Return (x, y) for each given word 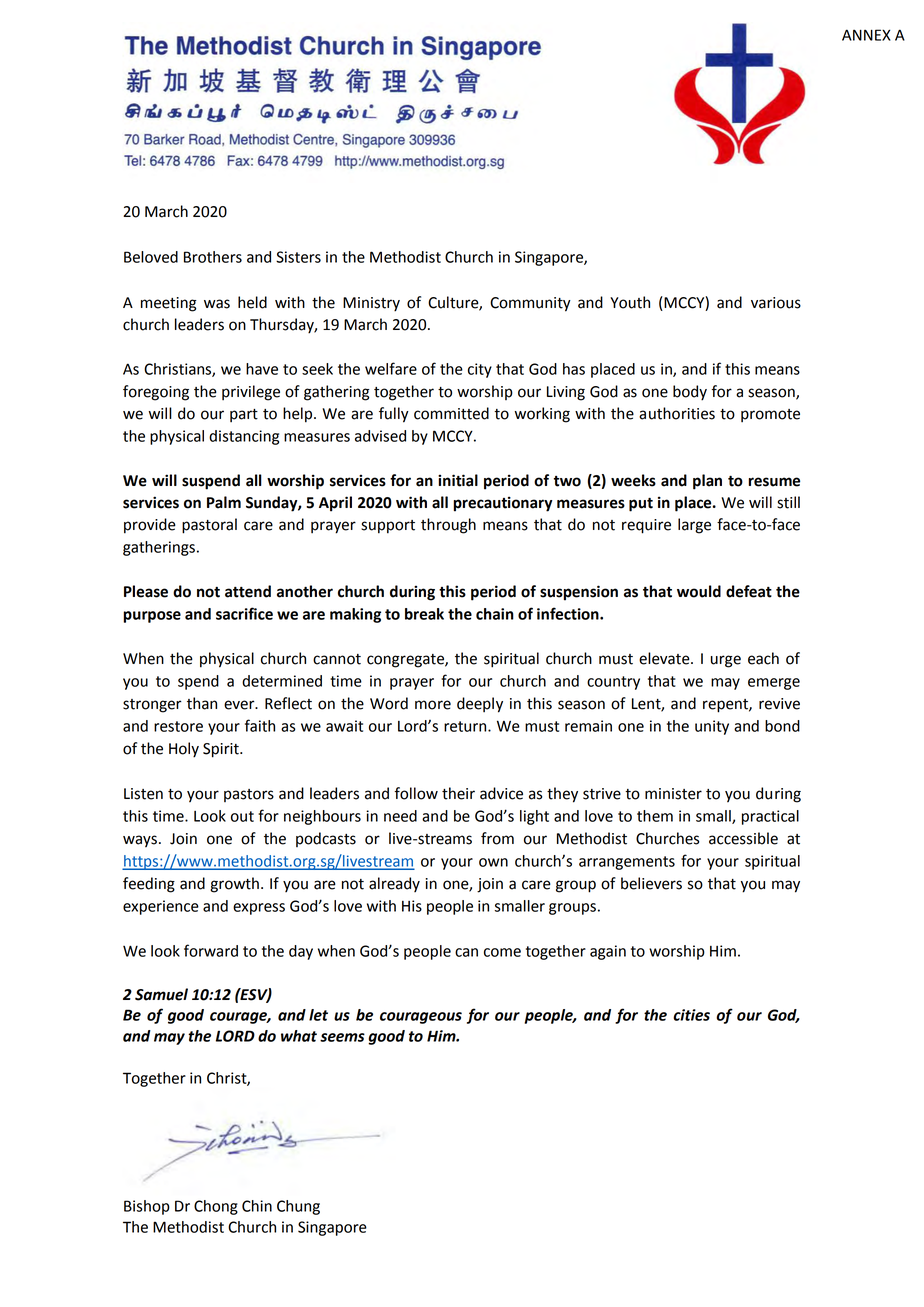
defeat (749, 591)
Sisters (298, 257)
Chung (298, 1207)
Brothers (213, 257)
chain (495, 614)
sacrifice (244, 613)
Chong (216, 1207)
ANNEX (866, 35)
